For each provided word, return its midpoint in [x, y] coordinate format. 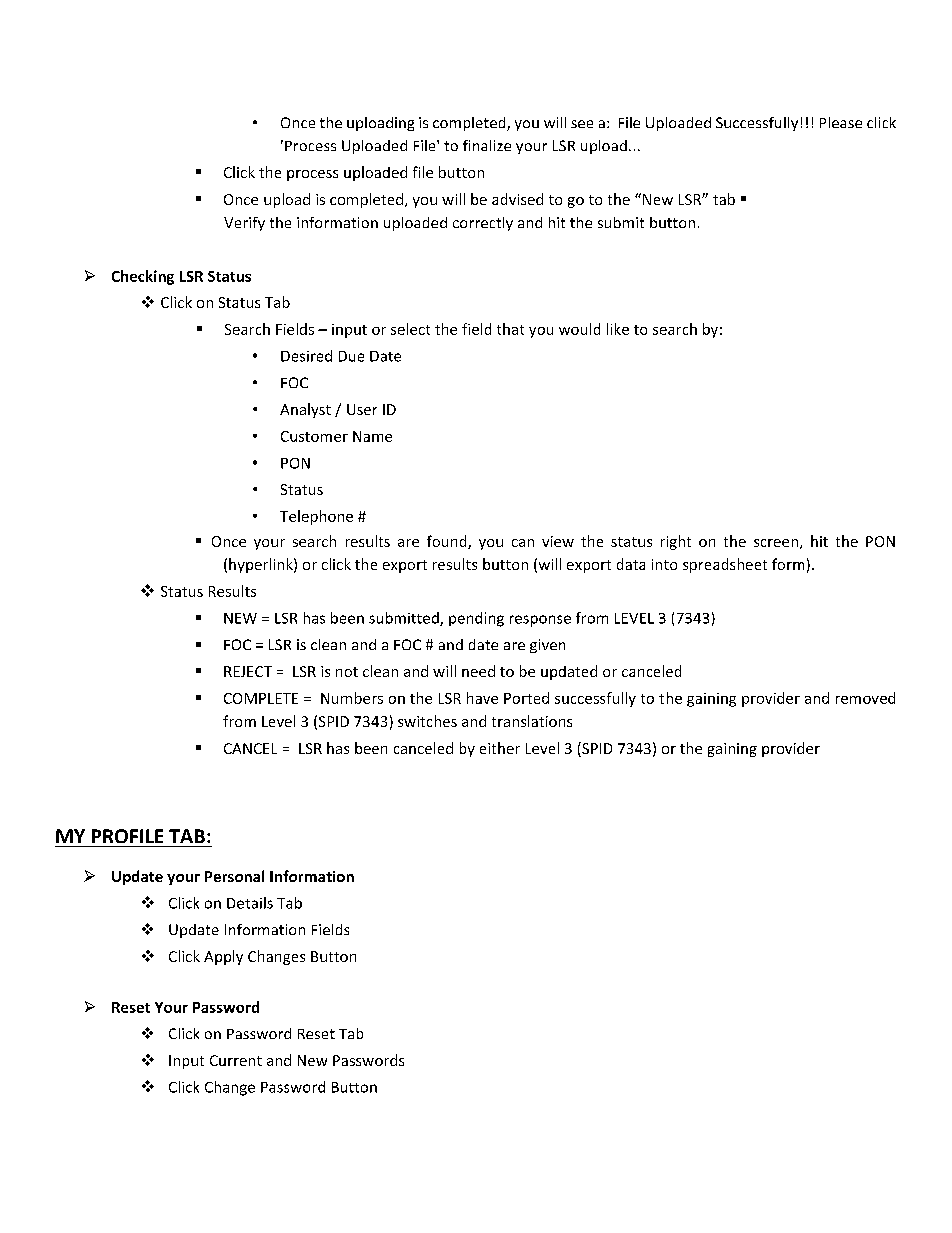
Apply [223, 957]
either [500, 748]
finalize [487, 145]
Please [841, 122]
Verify [244, 224]
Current [236, 1060]
